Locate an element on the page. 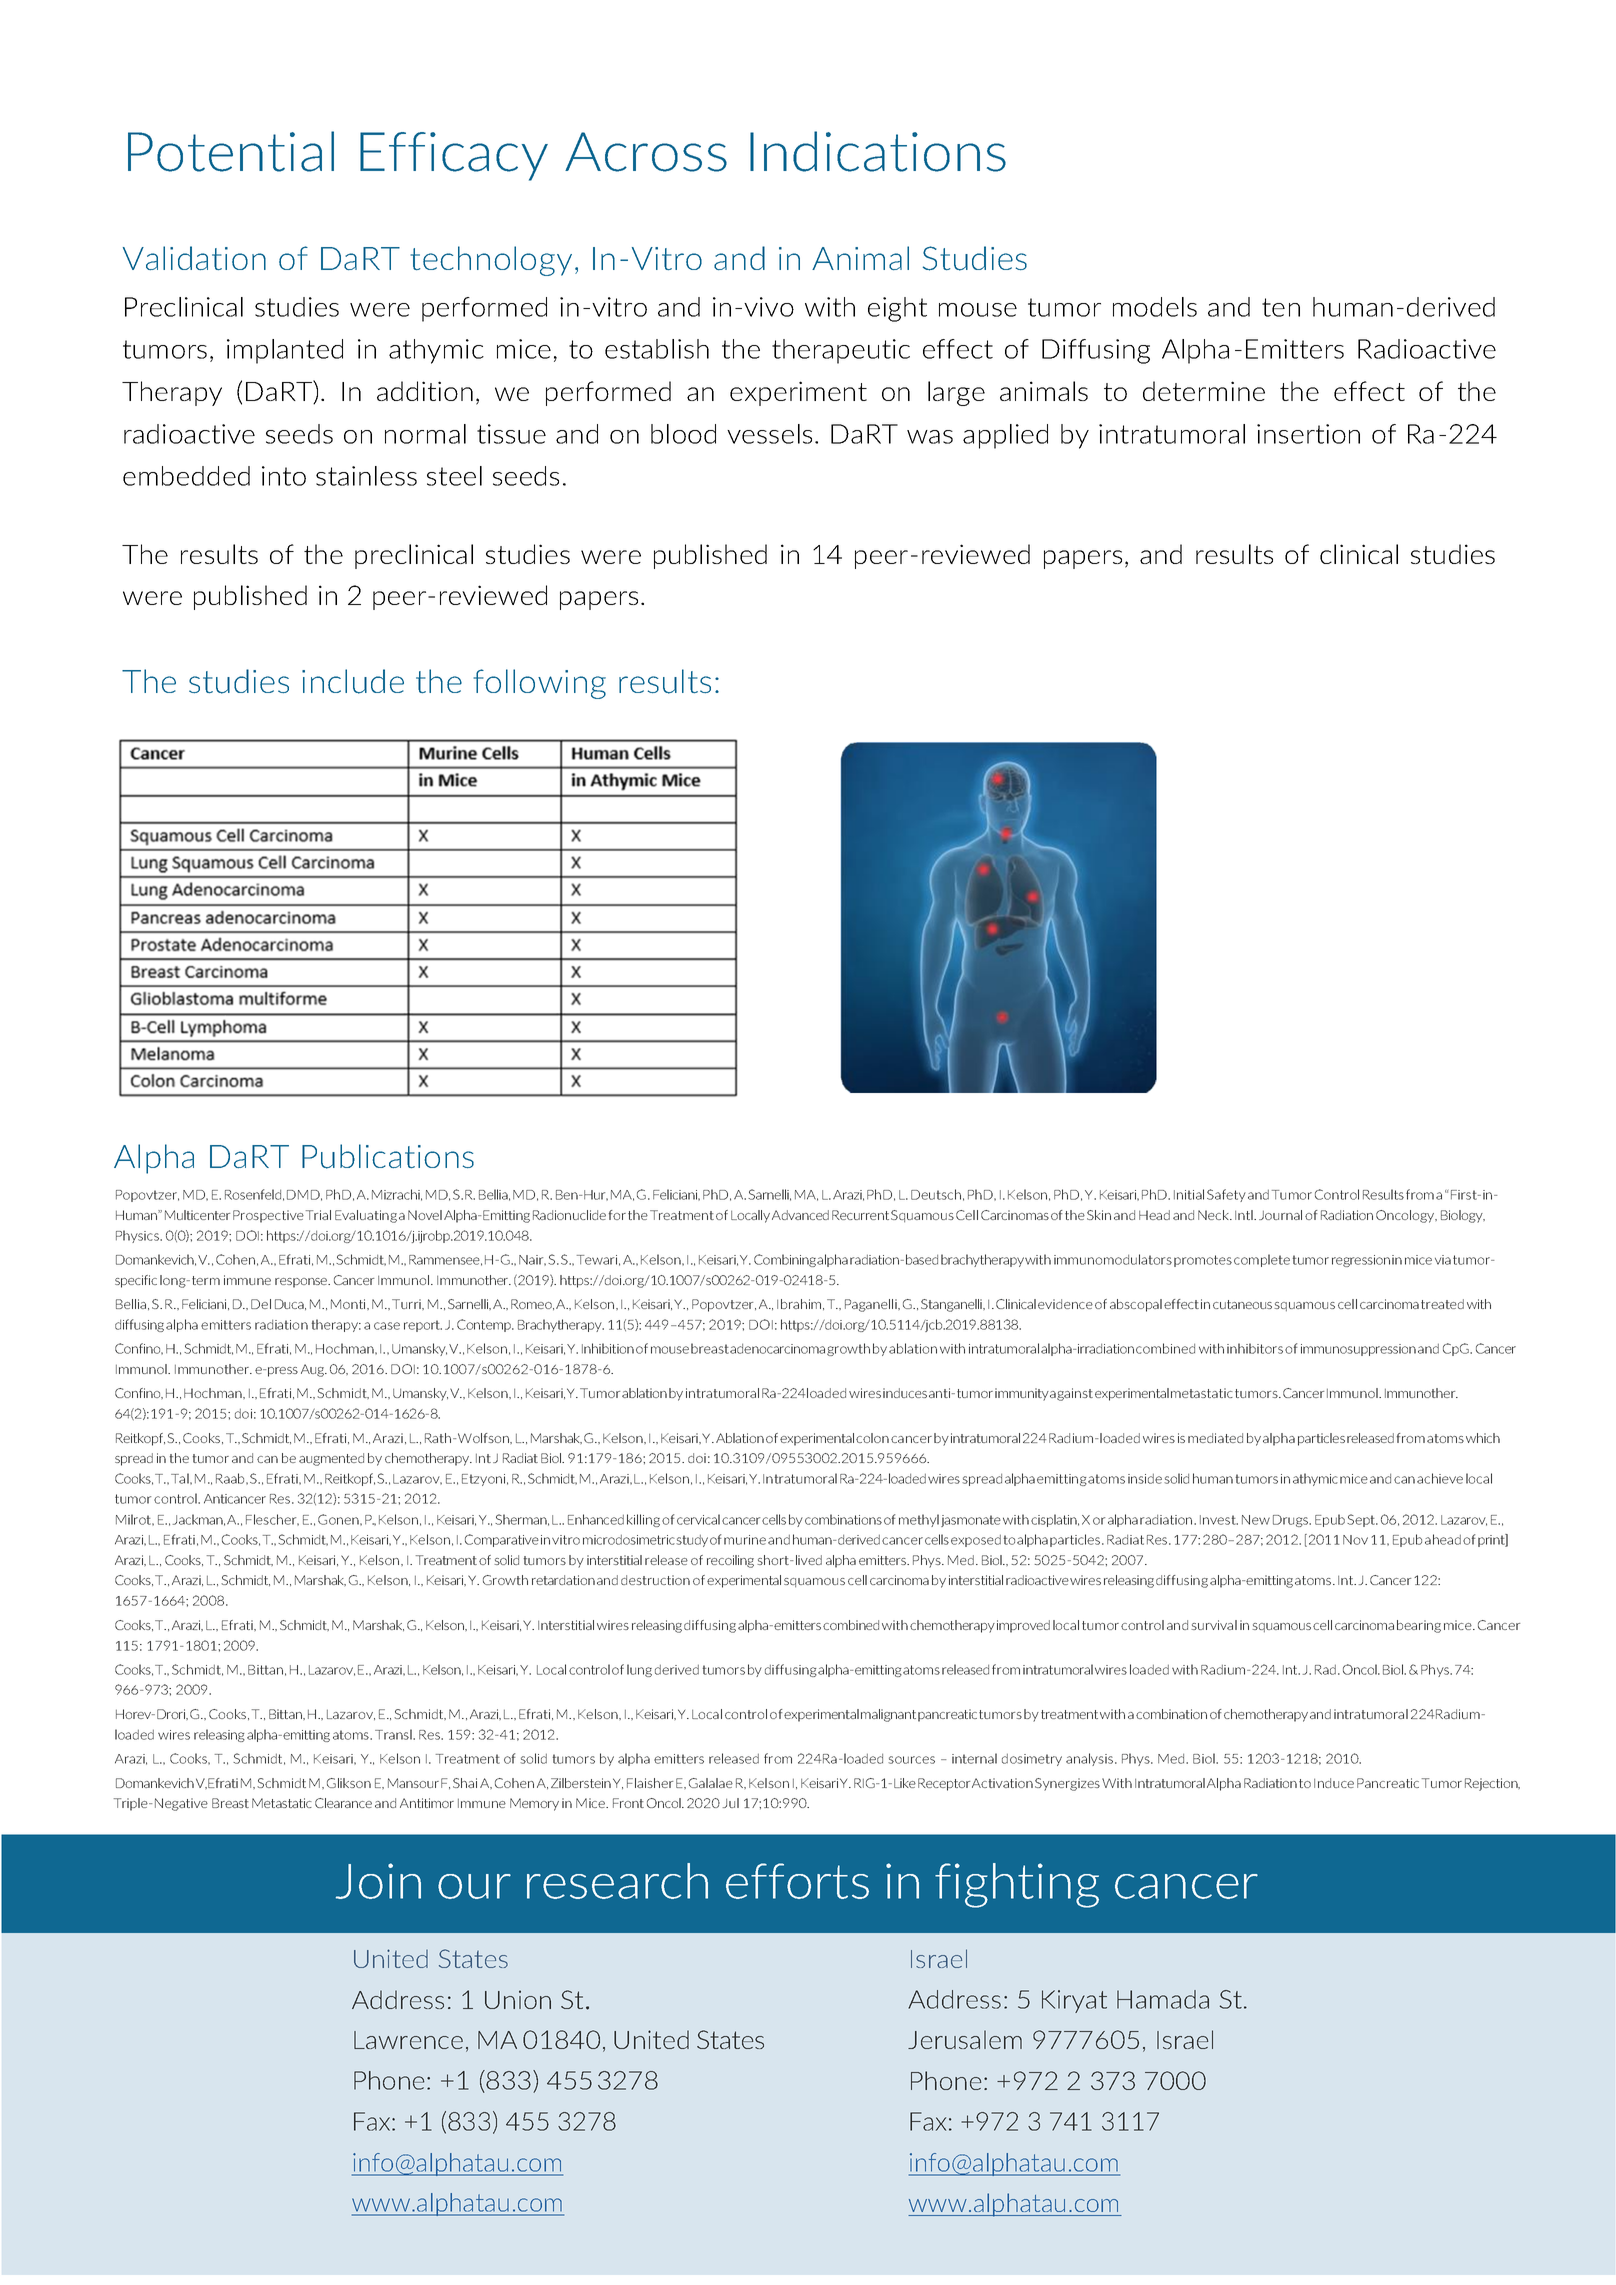  include is located at coordinates (353, 681).
